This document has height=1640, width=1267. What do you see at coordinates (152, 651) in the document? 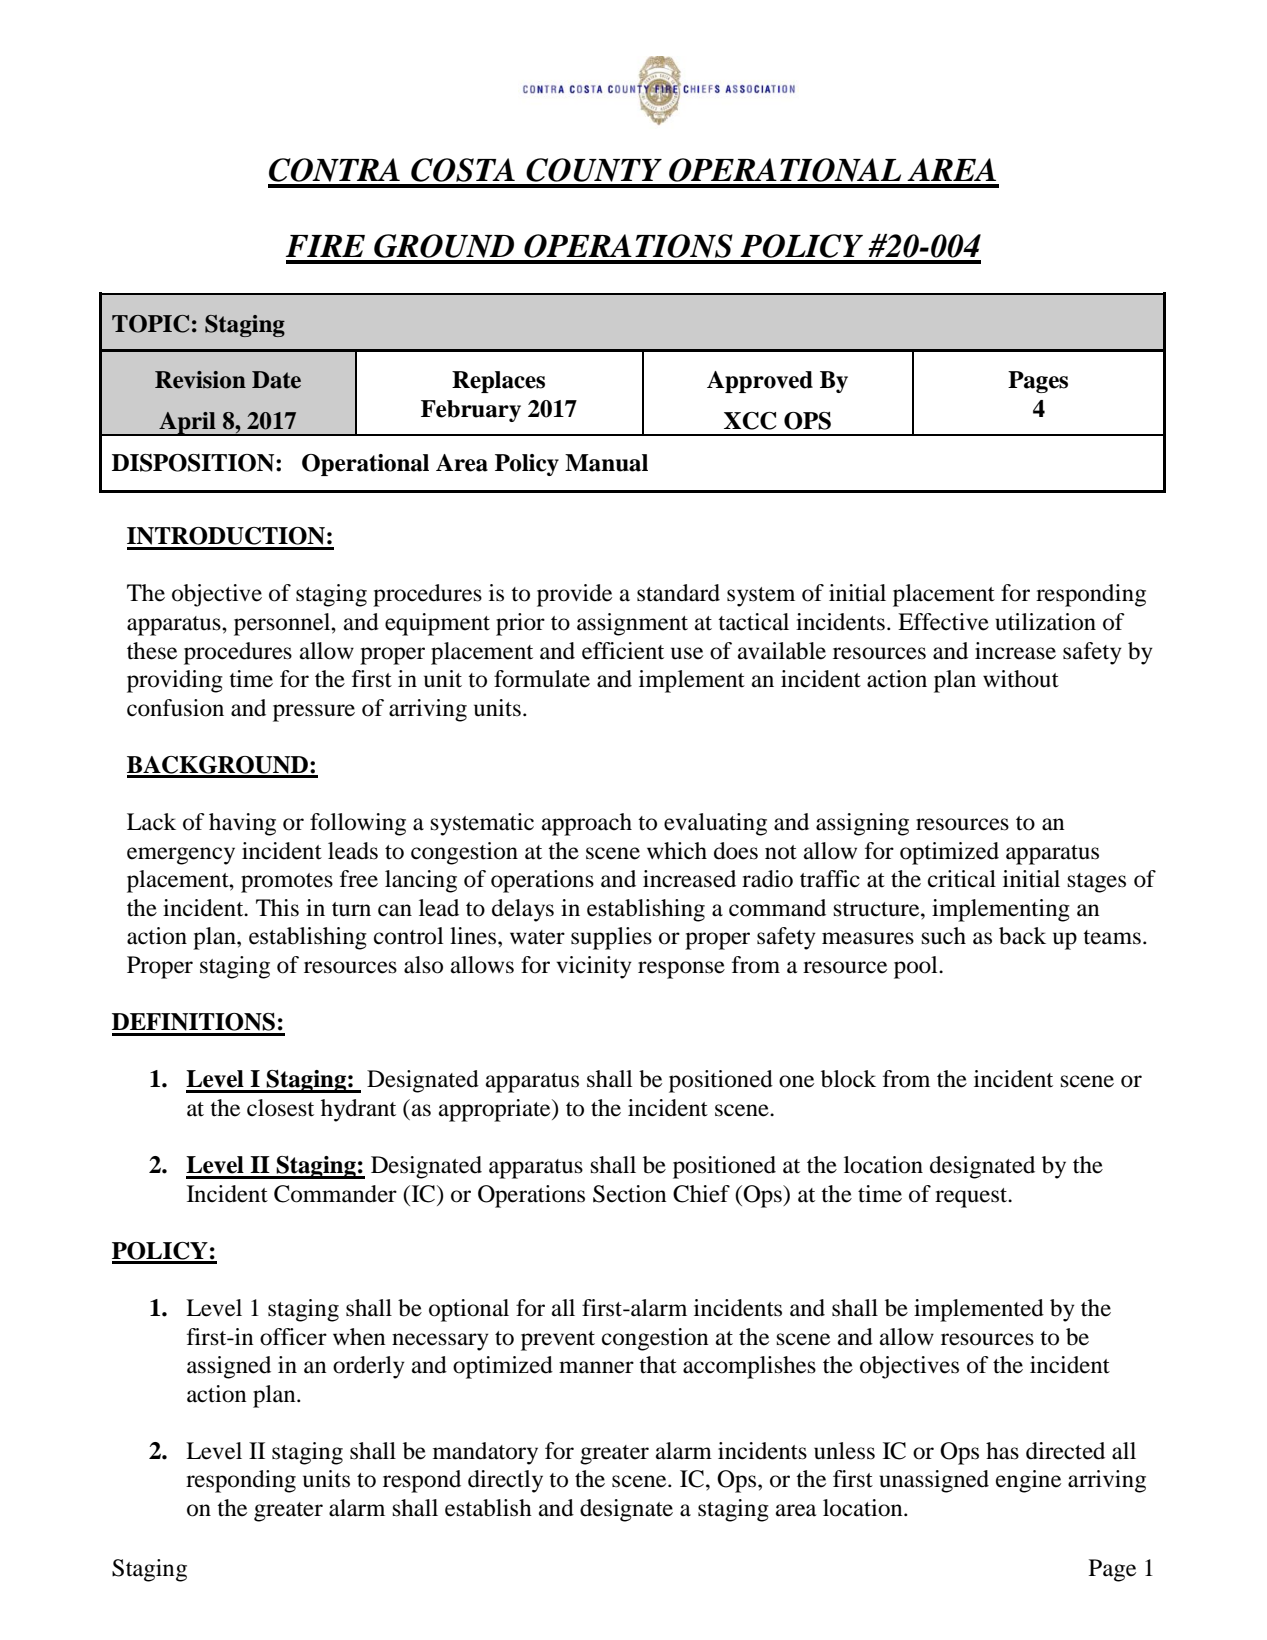
I see `these` at bounding box center [152, 651].
